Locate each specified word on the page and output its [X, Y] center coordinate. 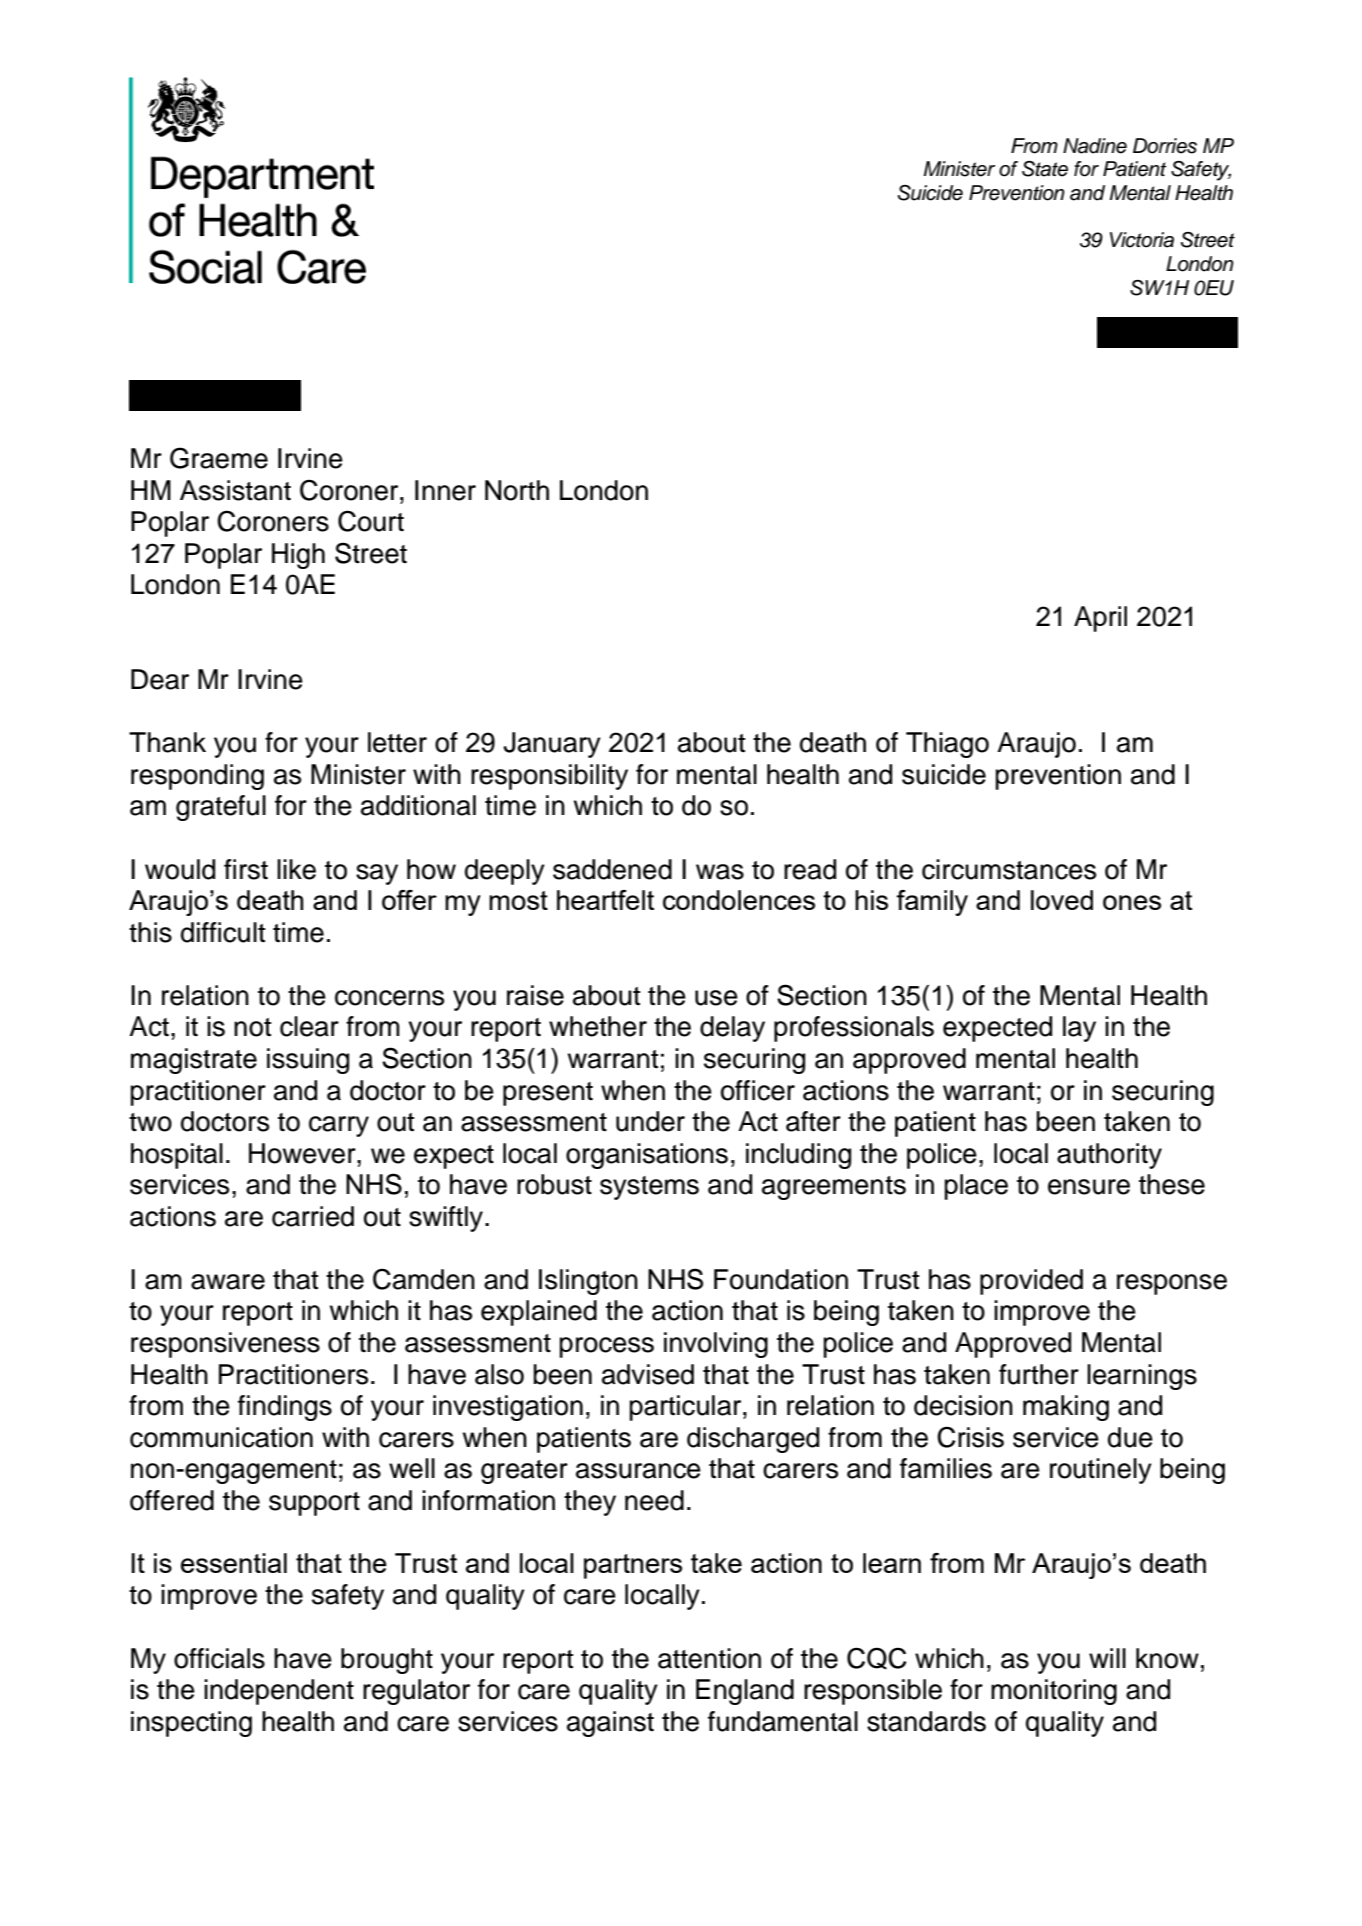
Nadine [1095, 146]
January [552, 745]
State [1045, 169]
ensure [1089, 1187]
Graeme [219, 458]
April [1100, 619]
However [303, 1153]
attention [709, 1658]
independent [279, 1692]
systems [649, 1188]
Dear [160, 679]
